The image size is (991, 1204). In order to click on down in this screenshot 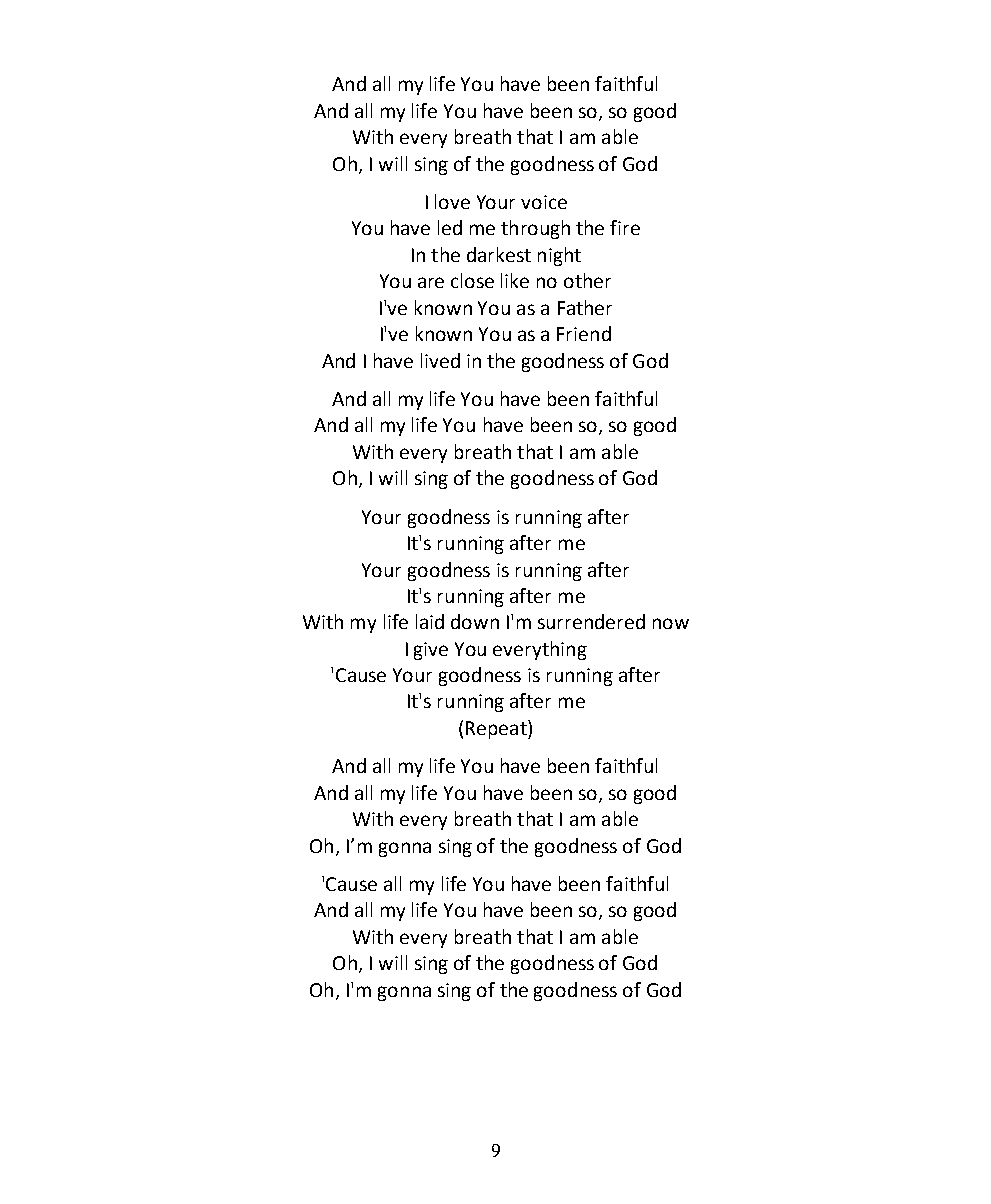, I will do `click(475, 621)`.
